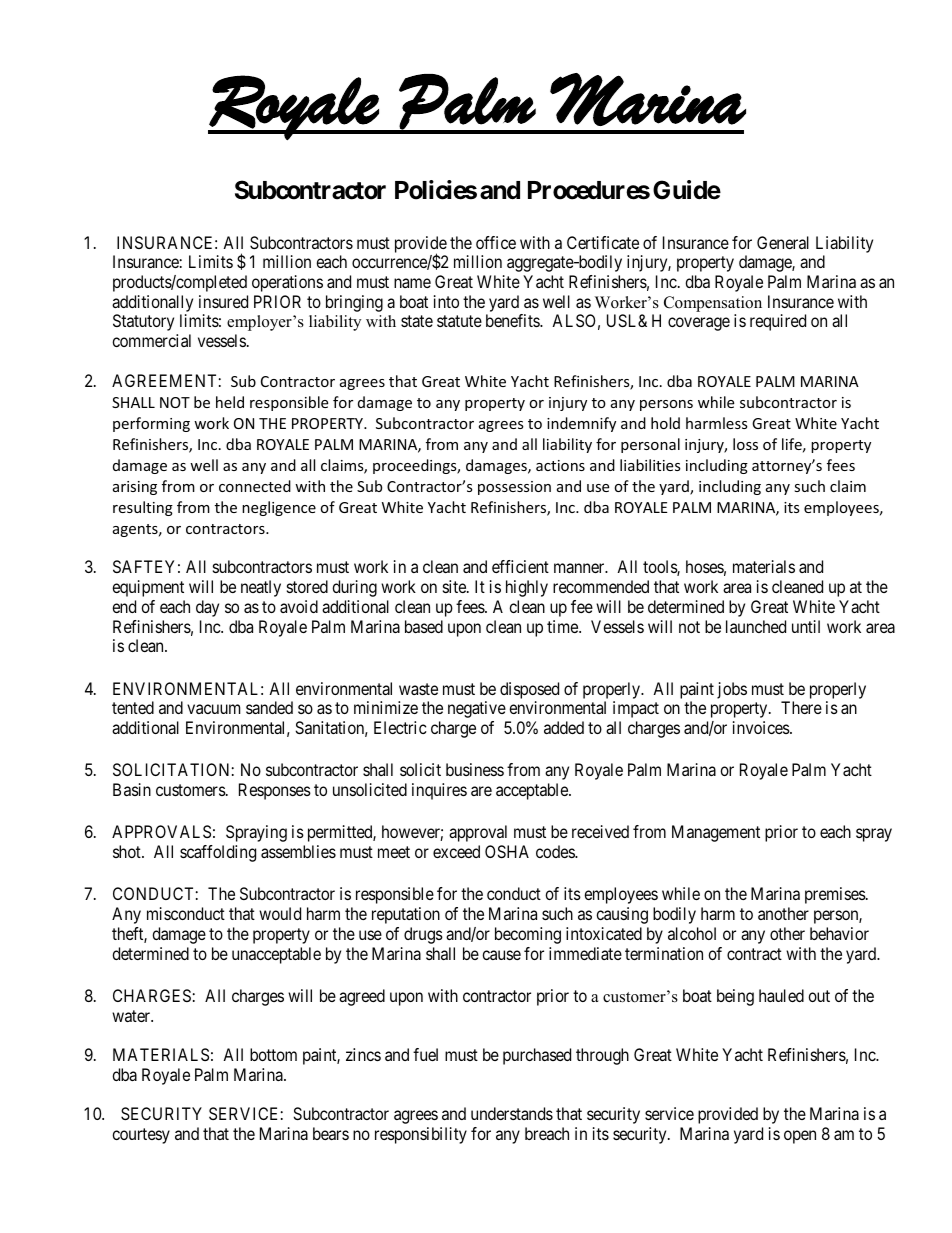 The height and width of the page is (1233, 952). I want to click on launched, so click(756, 626).
